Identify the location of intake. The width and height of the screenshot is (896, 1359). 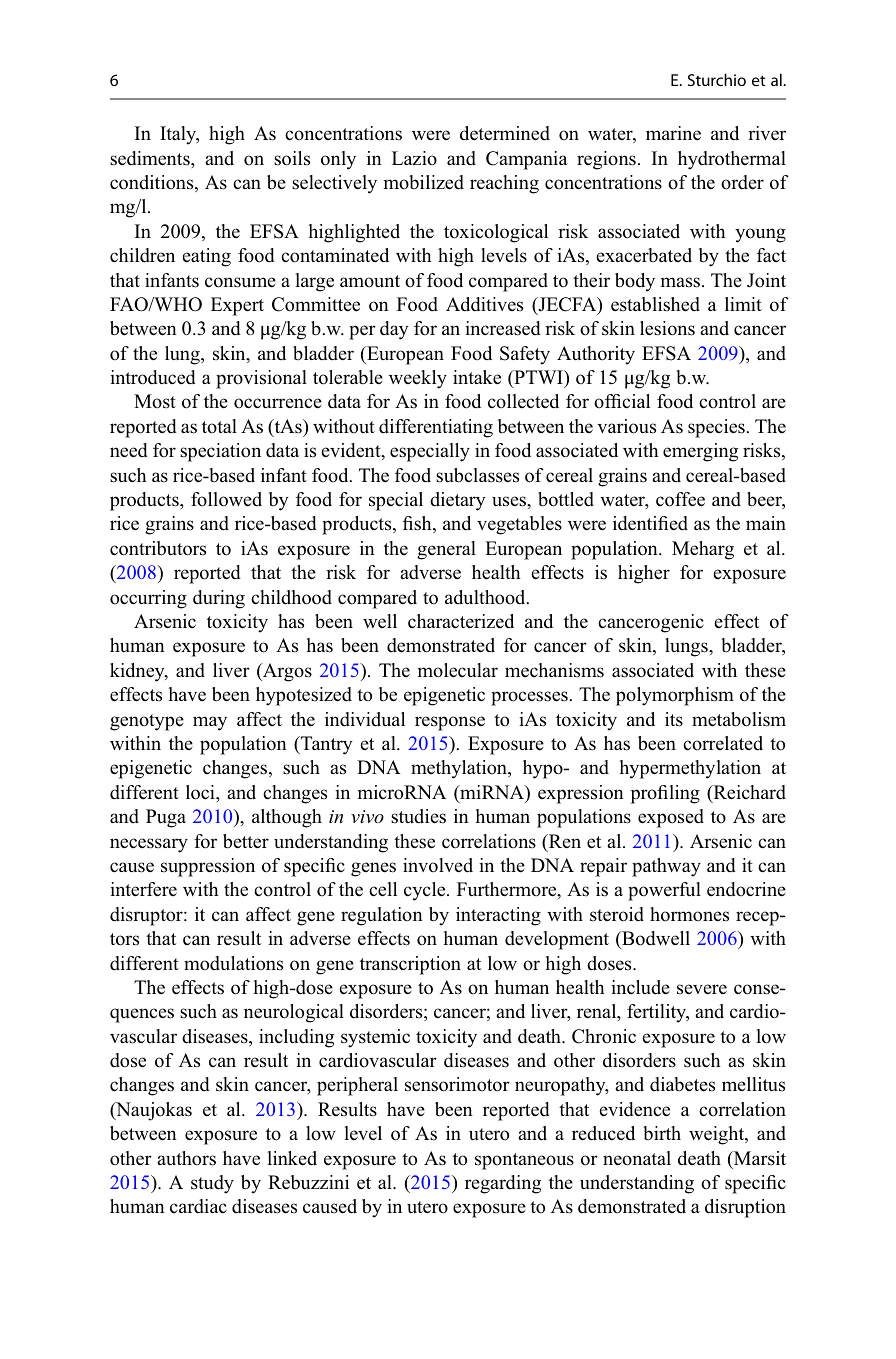
(477, 377).
